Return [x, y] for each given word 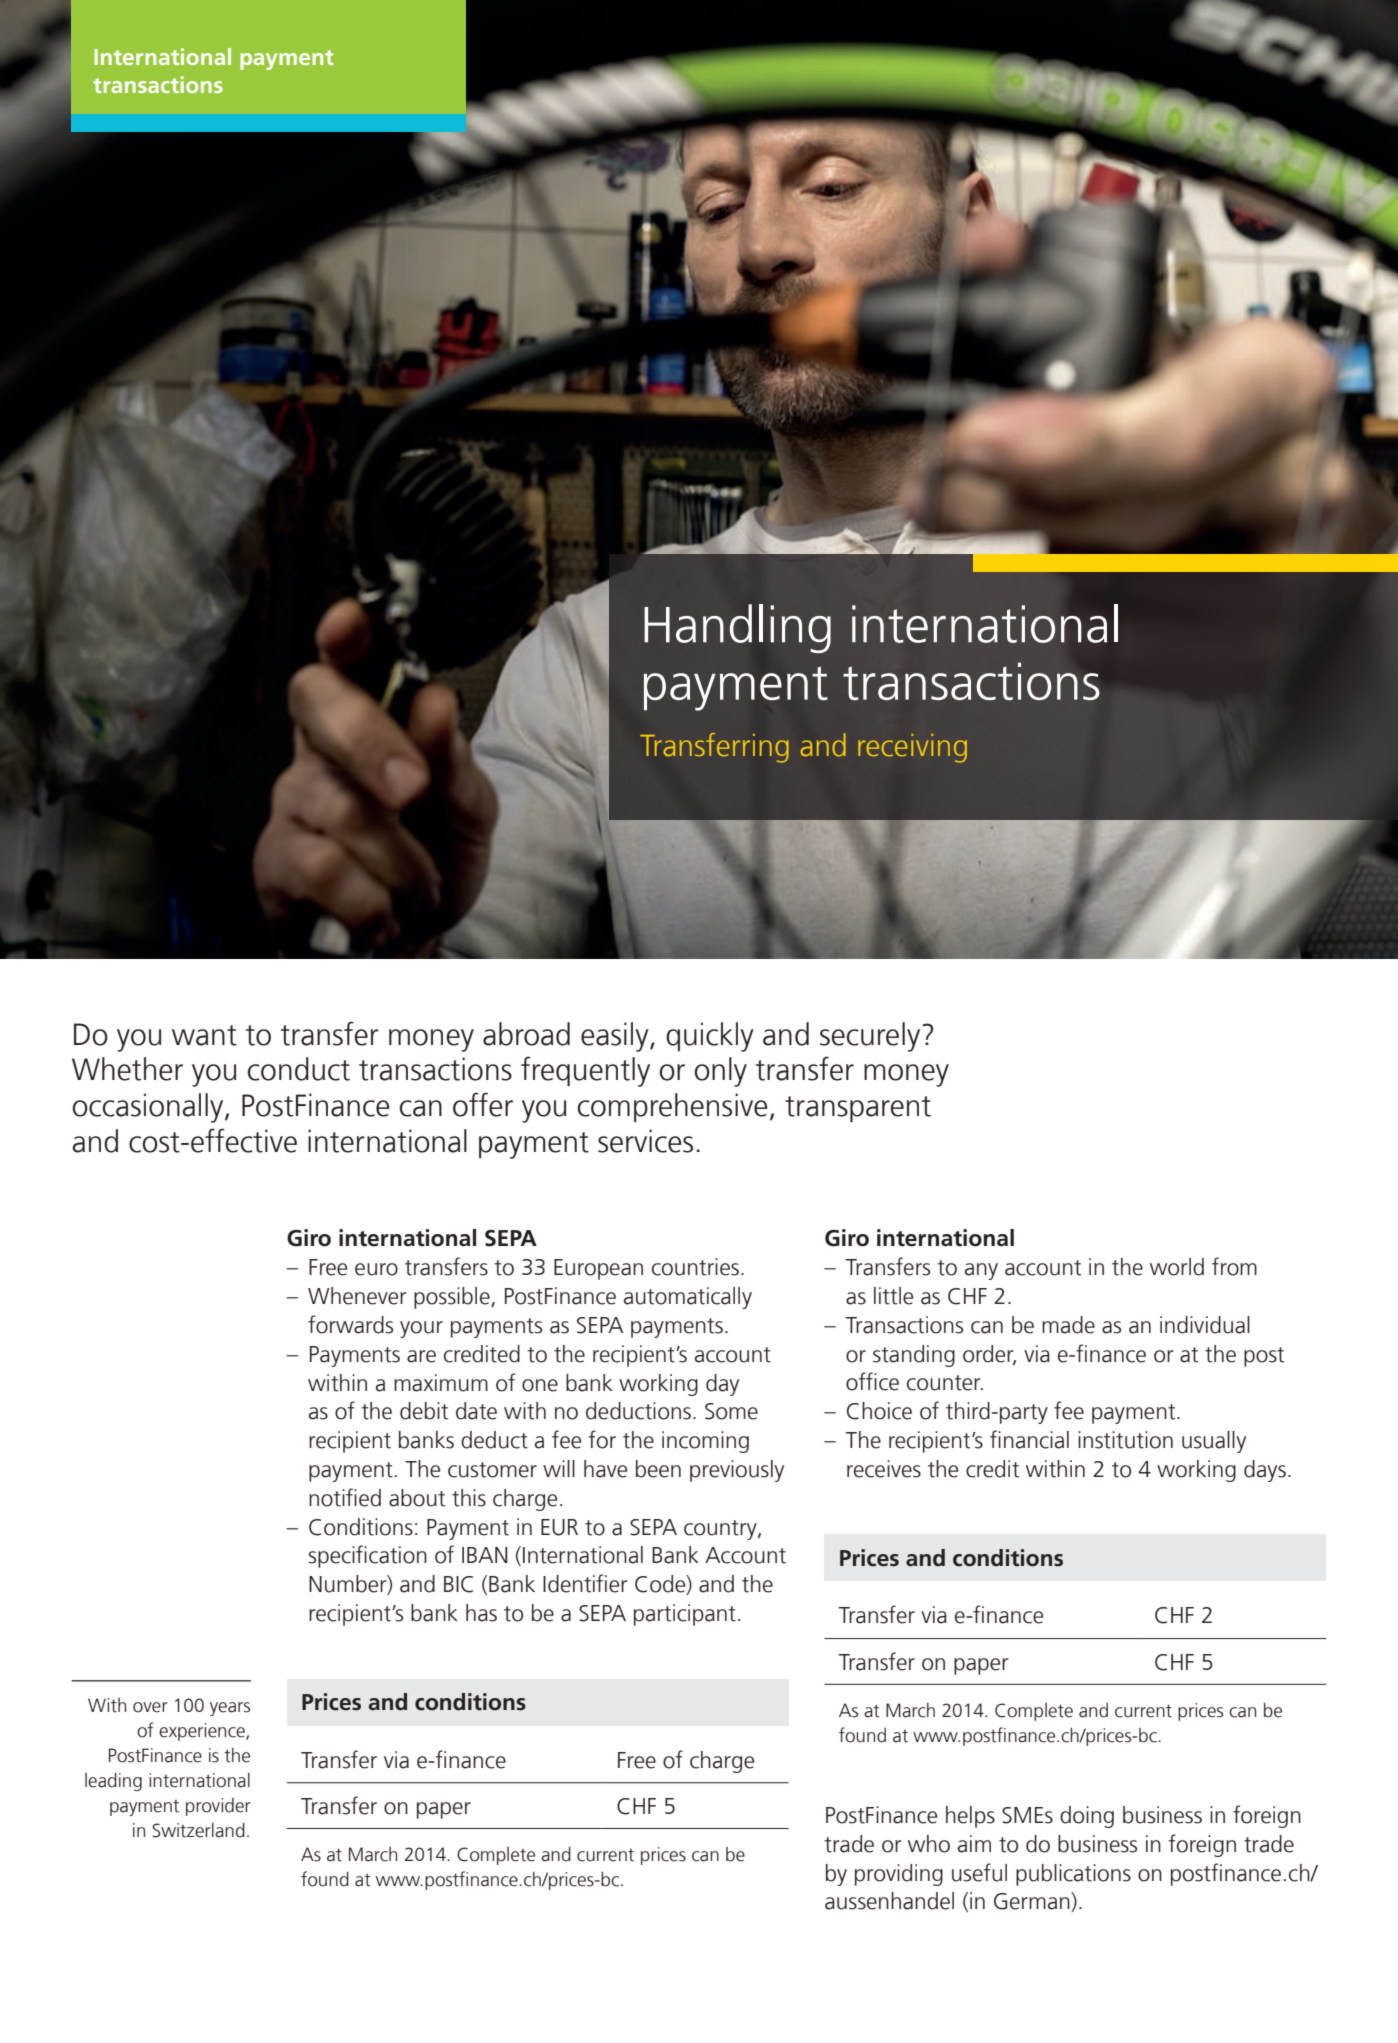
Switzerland [198, 1830]
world [1177, 1267]
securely [870, 1037]
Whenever [357, 1296]
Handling [737, 628]
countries [695, 1267]
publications [1073, 1875]
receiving [912, 748]
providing [899, 1875]
